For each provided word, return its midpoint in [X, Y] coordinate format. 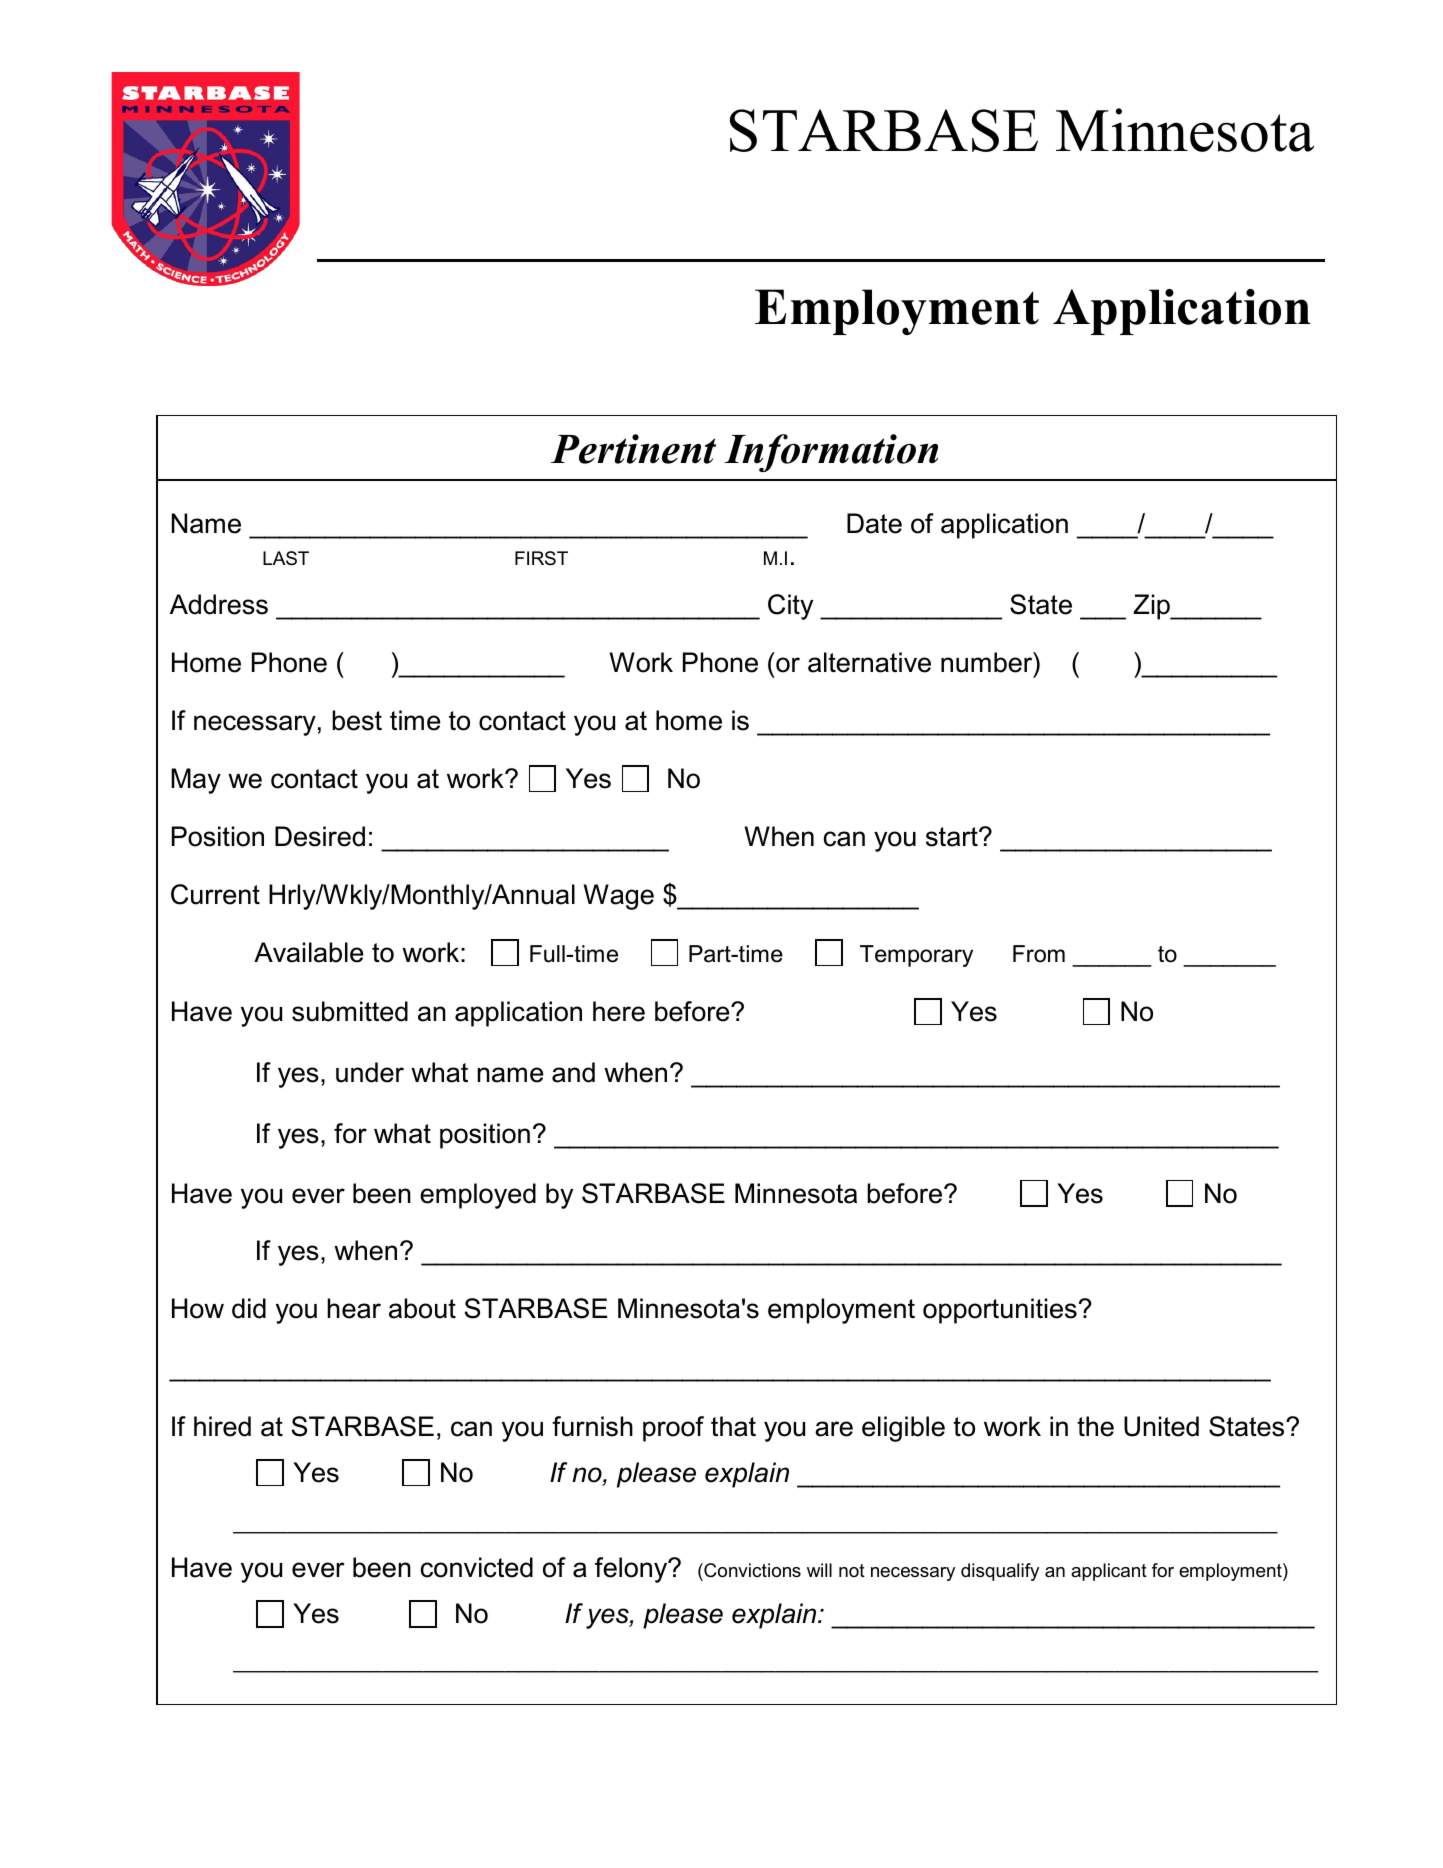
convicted [477, 1567]
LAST [286, 558]
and [573, 1072]
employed [478, 1196]
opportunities [1001, 1311]
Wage [619, 897]
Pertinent [633, 449]
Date [874, 523]
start [953, 837]
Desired [320, 836]
